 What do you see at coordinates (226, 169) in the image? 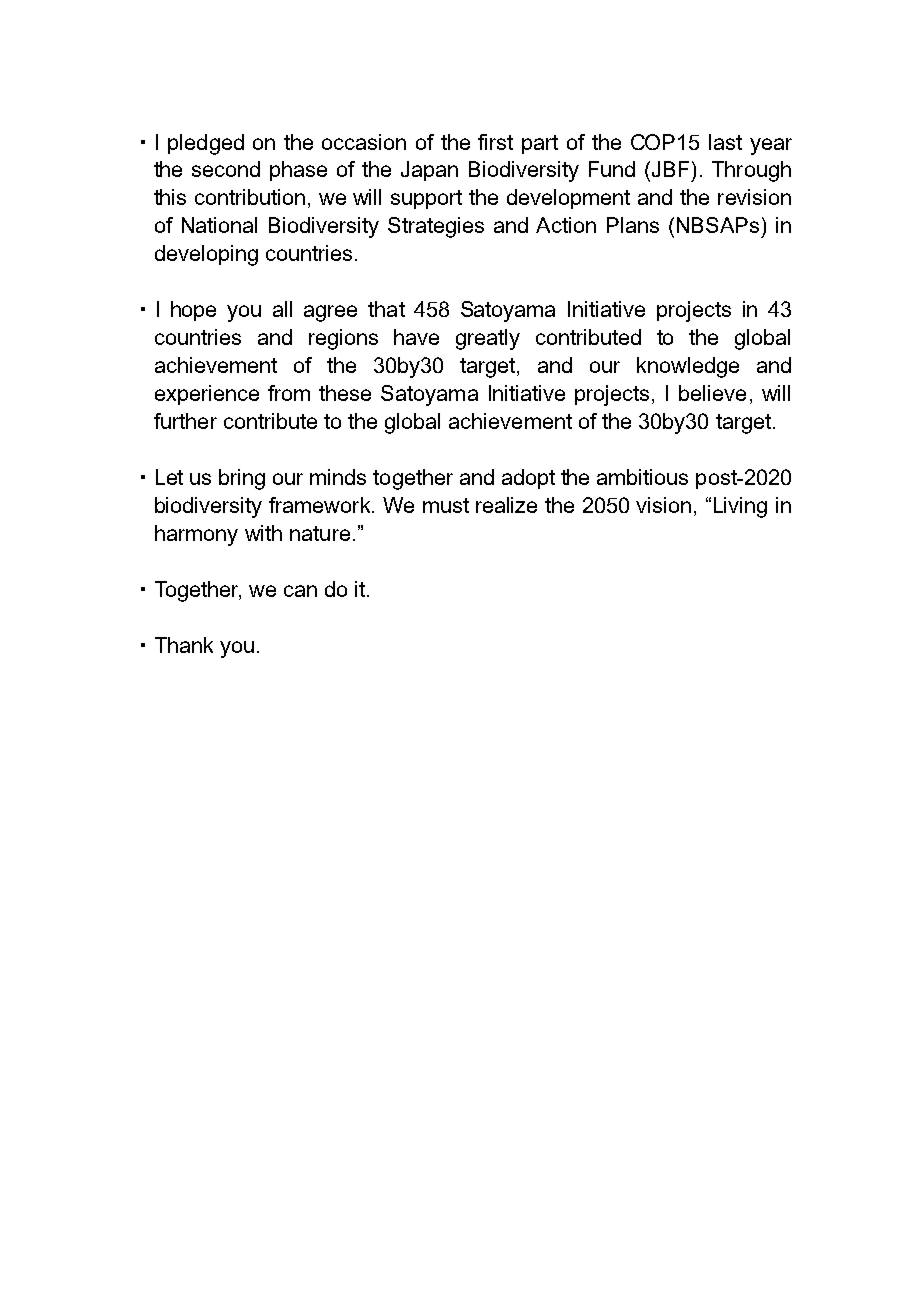
I see `second` at bounding box center [226, 169].
